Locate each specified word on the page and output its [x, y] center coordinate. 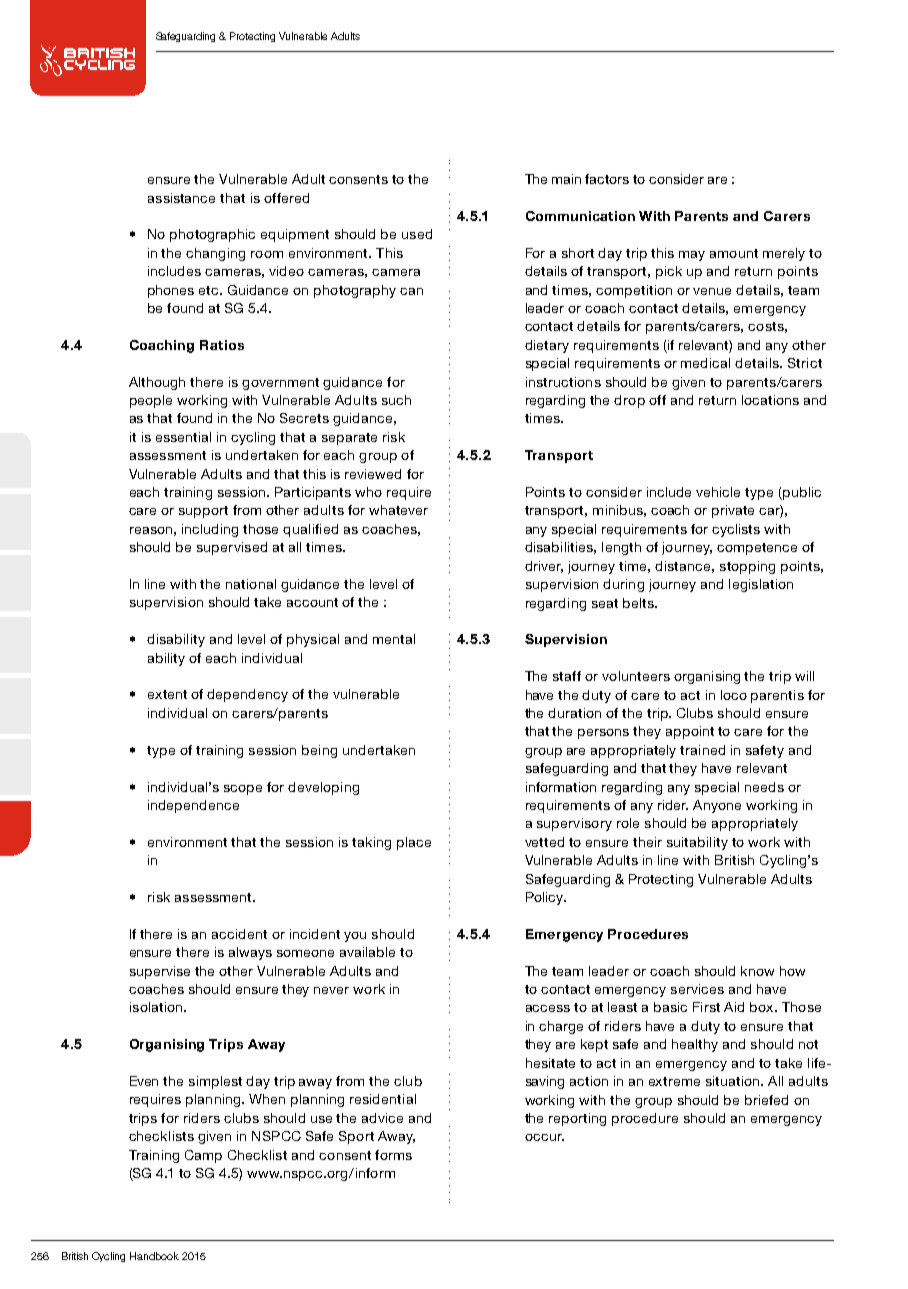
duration [574, 713]
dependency [247, 695]
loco [734, 695]
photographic [212, 235]
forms [393, 1155]
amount [734, 253]
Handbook [154, 1256]
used [417, 234]
